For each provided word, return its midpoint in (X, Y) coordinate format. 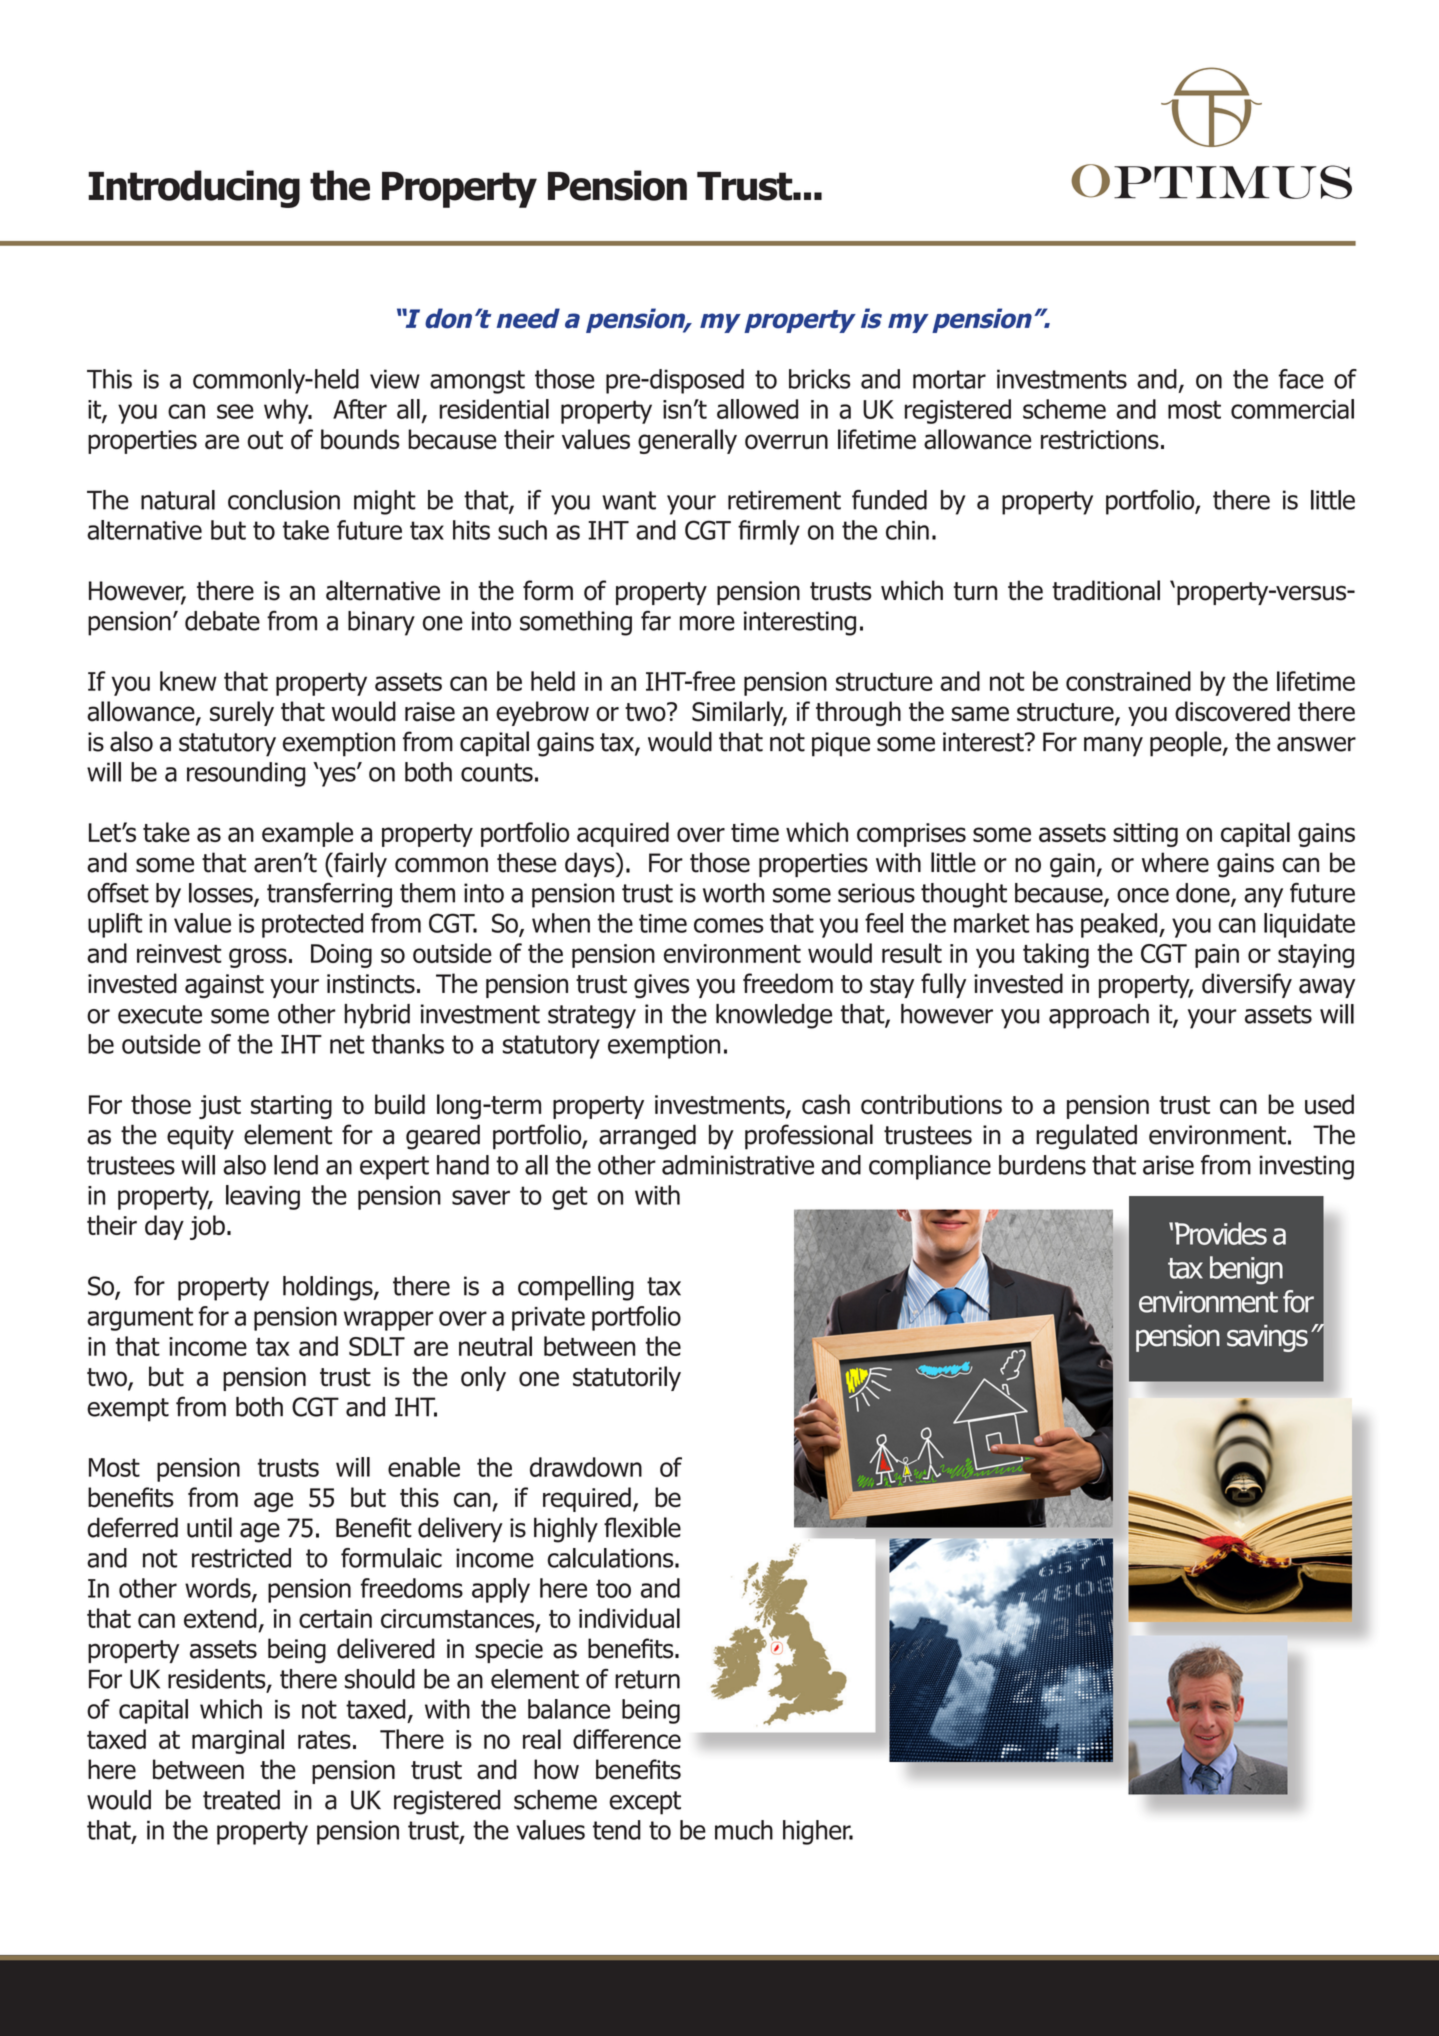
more (707, 623)
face (1301, 379)
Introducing (194, 189)
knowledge (774, 1016)
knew (188, 681)
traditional (1106, 590)
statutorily (627, 1378)
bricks (820, 379)
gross (258, 958)
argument (140, 1319)
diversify (1247, 985)
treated (241, 1800)
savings (1267, 1338)
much (744, 1830)
